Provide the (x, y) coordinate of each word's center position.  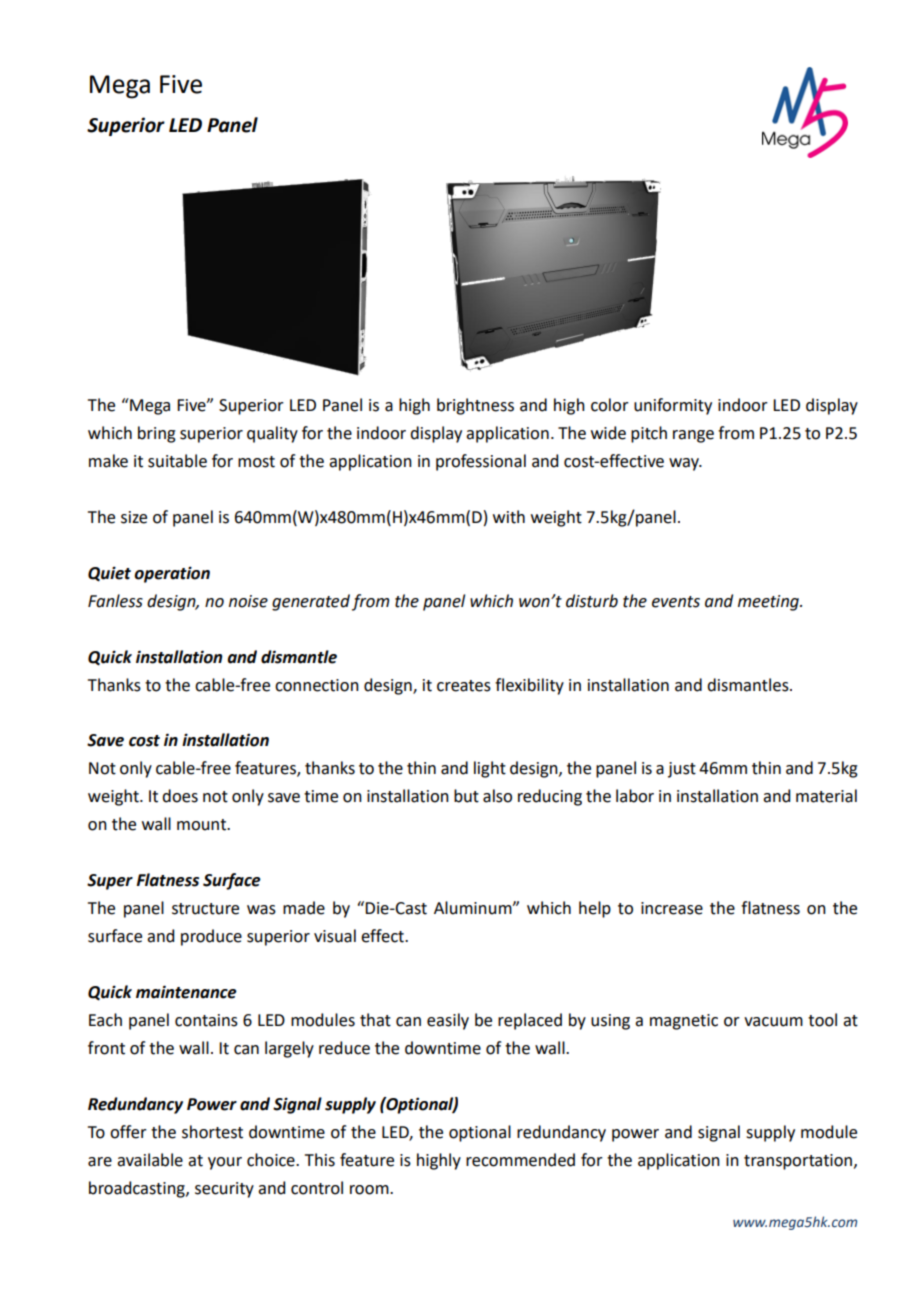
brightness (475, 406)
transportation (798, 1162)
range (693, 436)
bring (157, 434)
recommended (520, 1160)
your (225, 1163)
